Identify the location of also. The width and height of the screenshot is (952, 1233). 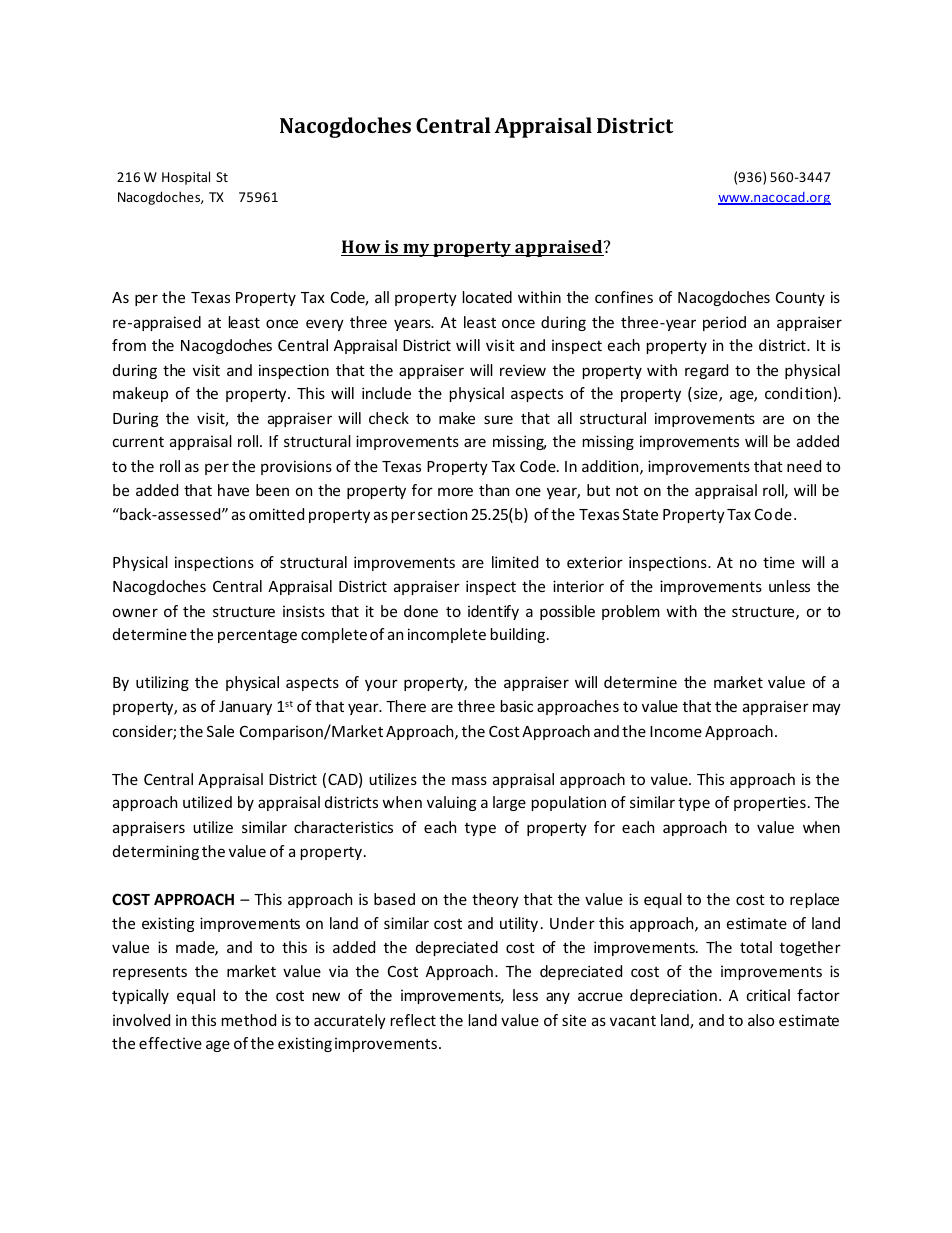
(761, 1020).
